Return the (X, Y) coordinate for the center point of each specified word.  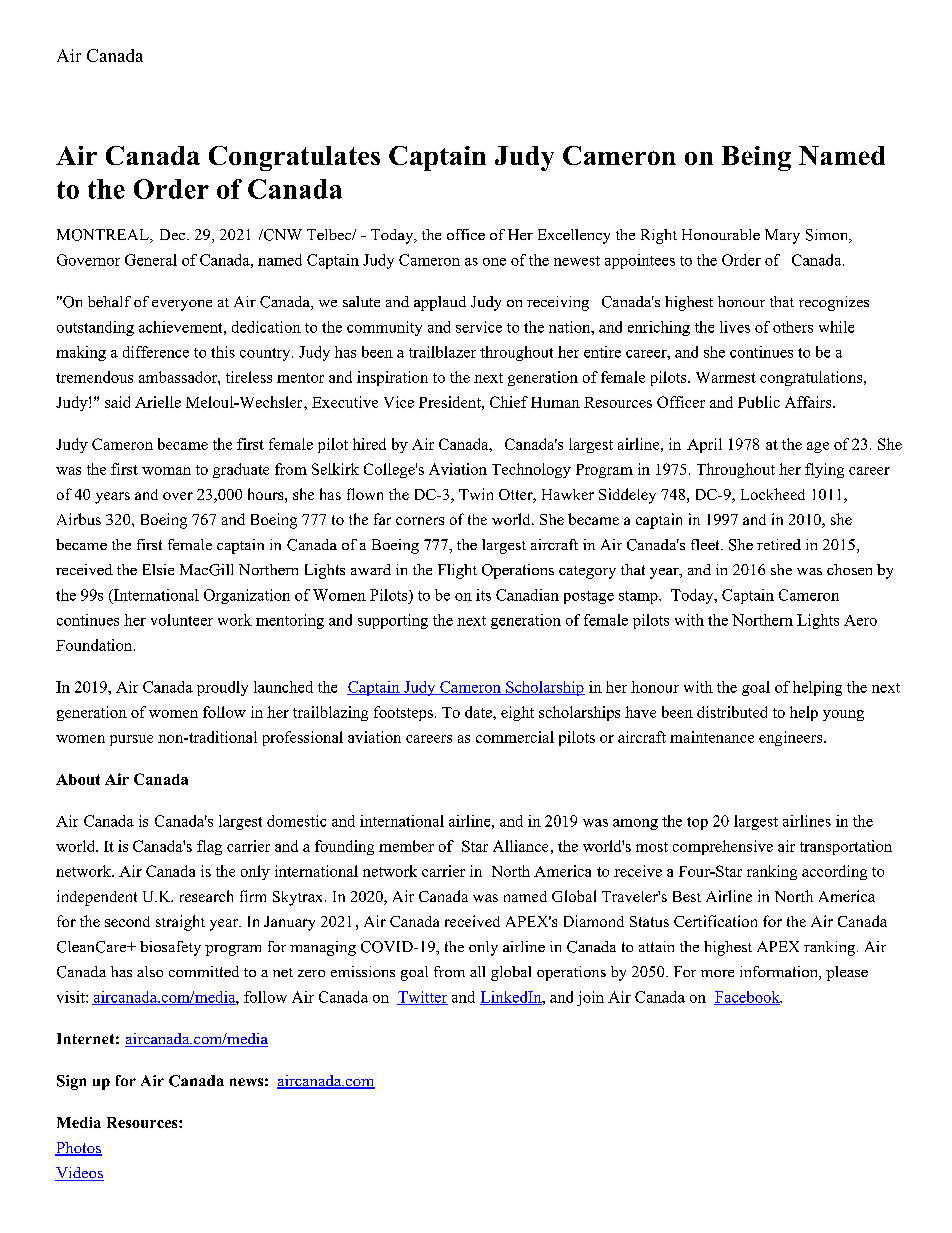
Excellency (574, 236)
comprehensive (723, 847)
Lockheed (773, 494)
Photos (78, 1149)
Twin (476, 494)
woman (166, 471)
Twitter (422, 998)
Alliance (520, 846)
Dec (174, 234)
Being (756, 158)
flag (209, 847)
